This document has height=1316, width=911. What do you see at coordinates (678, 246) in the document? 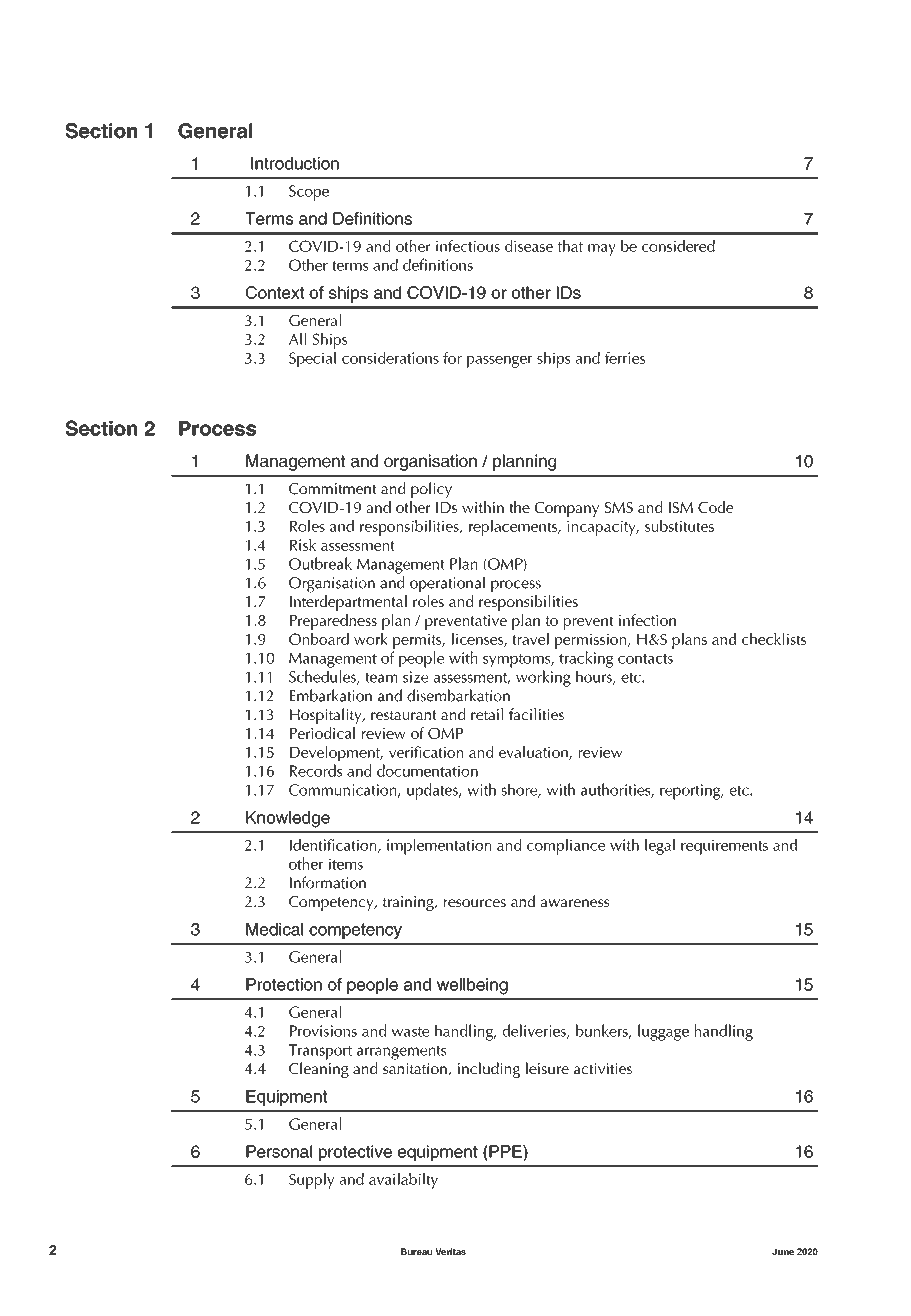
I see `considered` at bounding box center [678, 246].
